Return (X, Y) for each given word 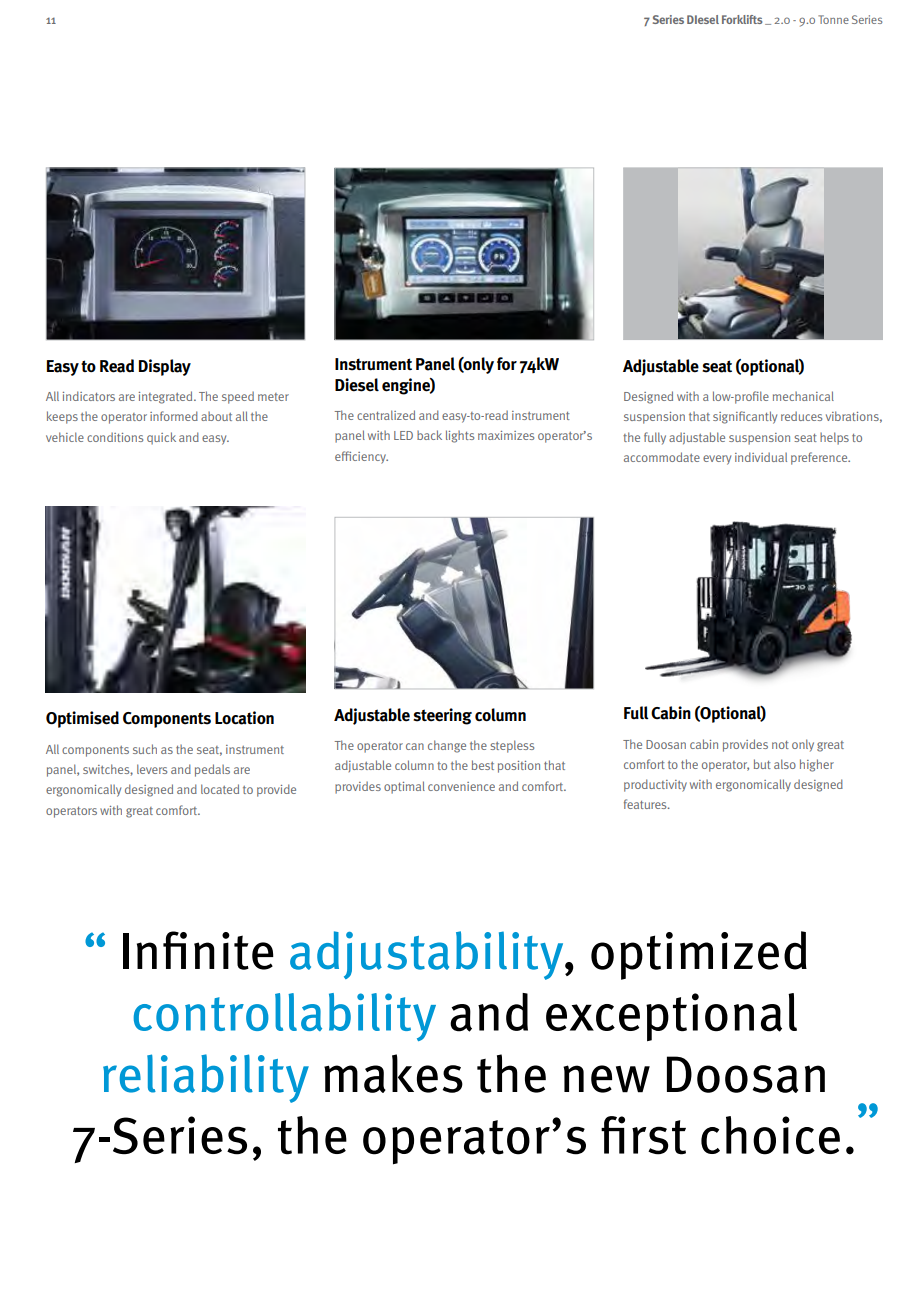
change (447, 746)
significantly (745, 417)
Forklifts (742, 19)
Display (165, 367)
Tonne (833, 19)
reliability (206, 1078)
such (145, 749)
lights (460, 436)
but (762, 764)
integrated (167, 397)
